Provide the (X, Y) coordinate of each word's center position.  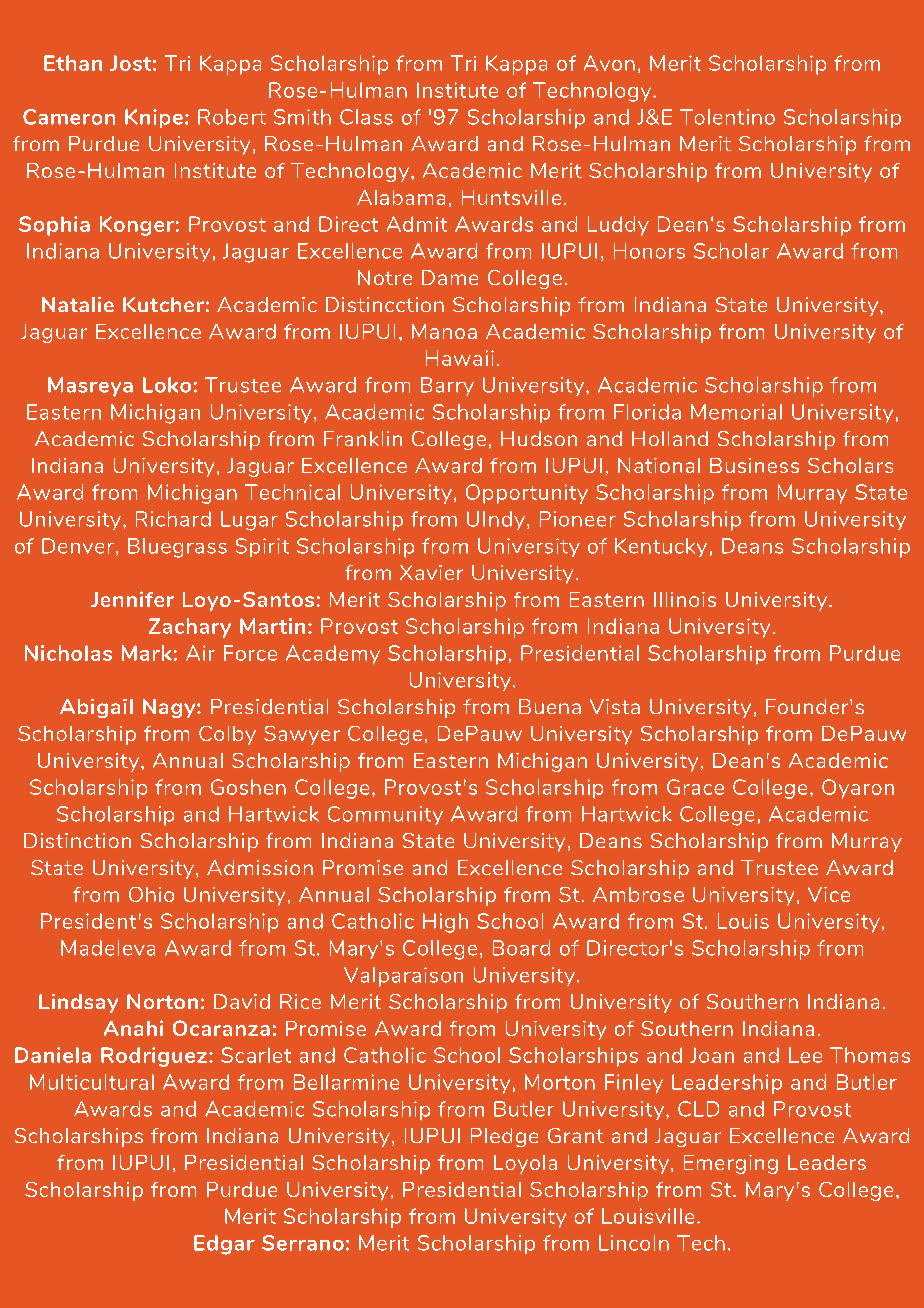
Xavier (431, 572)
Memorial (736, 412)
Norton (162, 1001)
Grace (695, 787)
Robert (232, 117)
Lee (805, 1055)
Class (366, 117)
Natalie (78, 304)
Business (754, 465)
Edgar (224, 1245)
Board (521, 948)
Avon (609, 63)
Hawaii (460, 358)
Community (385, 815)
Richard (173, 519)
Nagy (170, 708)
